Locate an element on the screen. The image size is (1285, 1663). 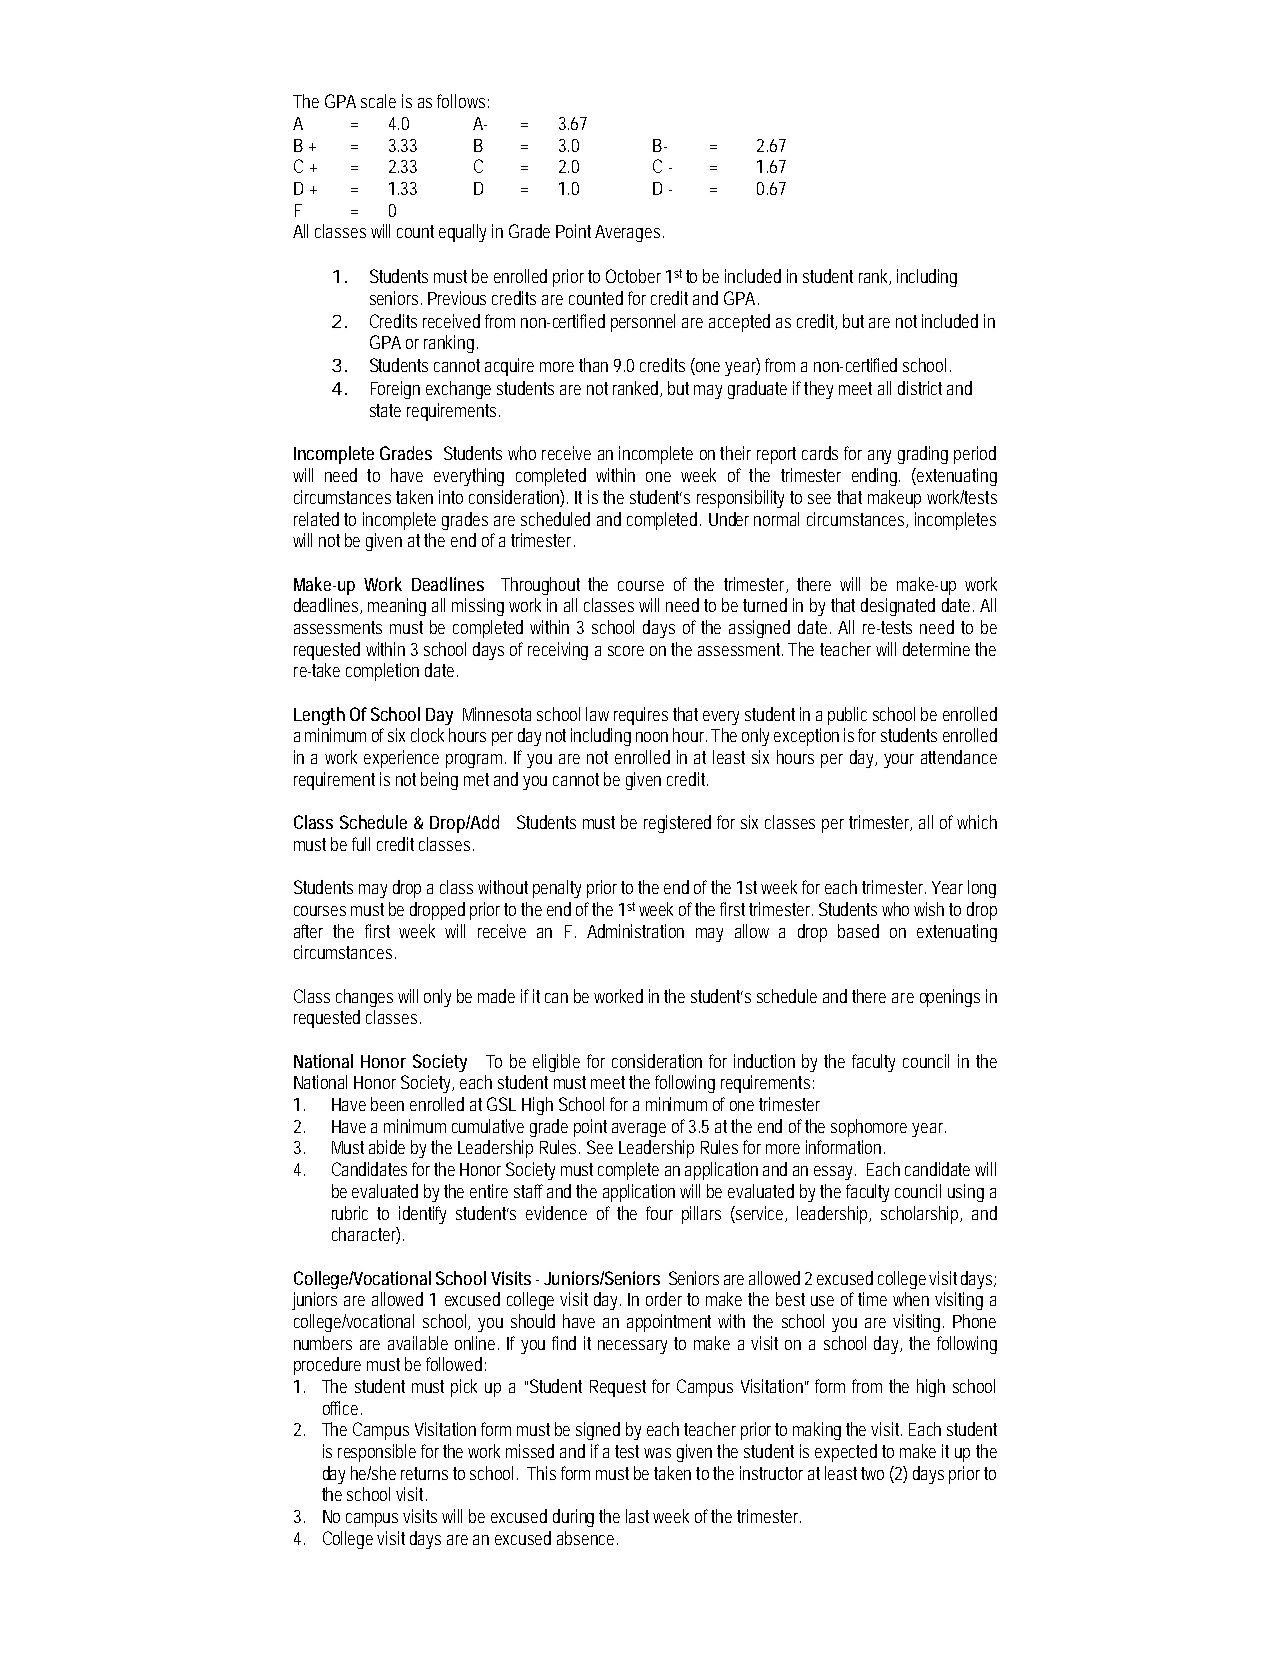
scholarship is located at coordinates (921, 1215).
